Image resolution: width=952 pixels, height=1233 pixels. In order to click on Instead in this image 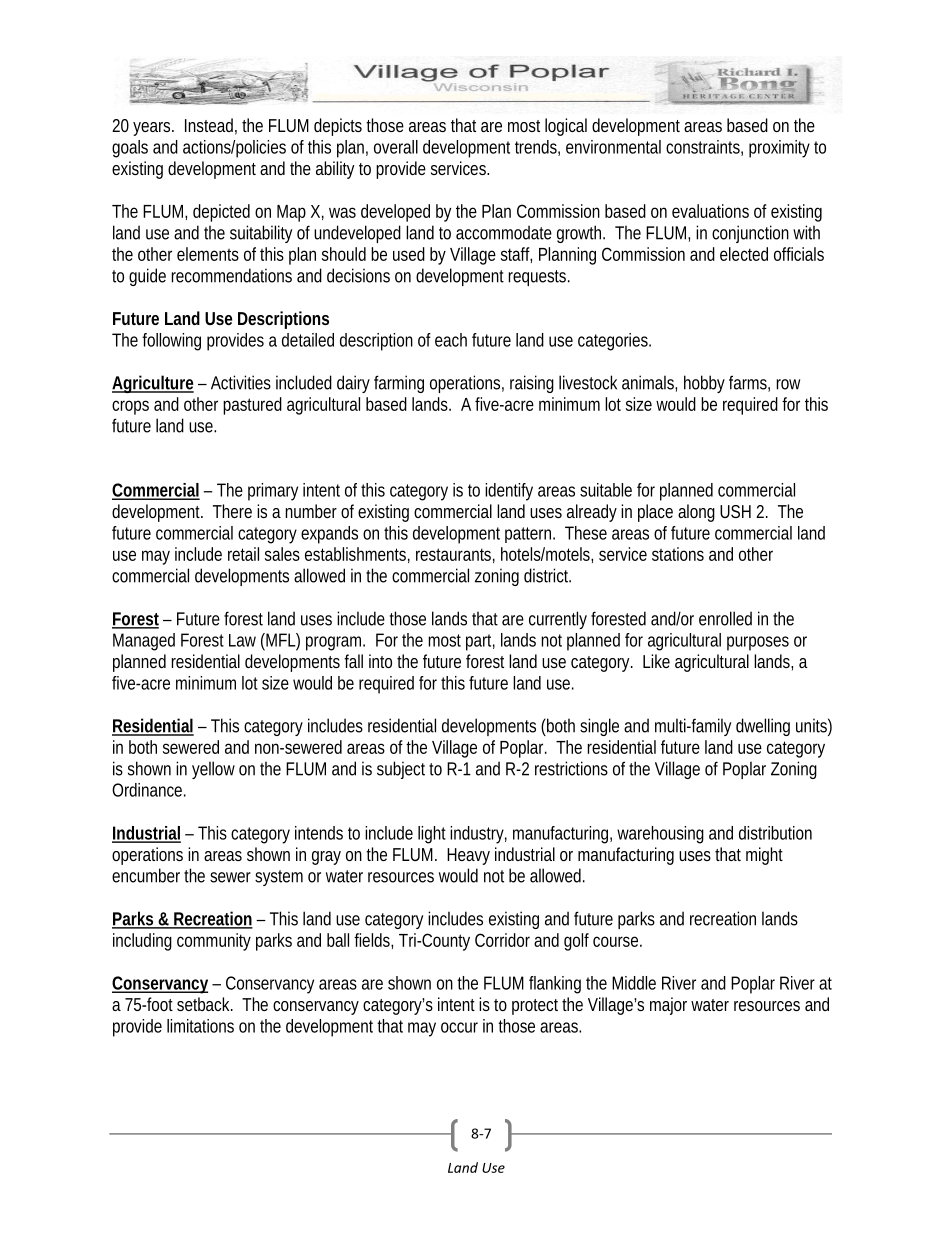, I will do `click(209, 125)`.
